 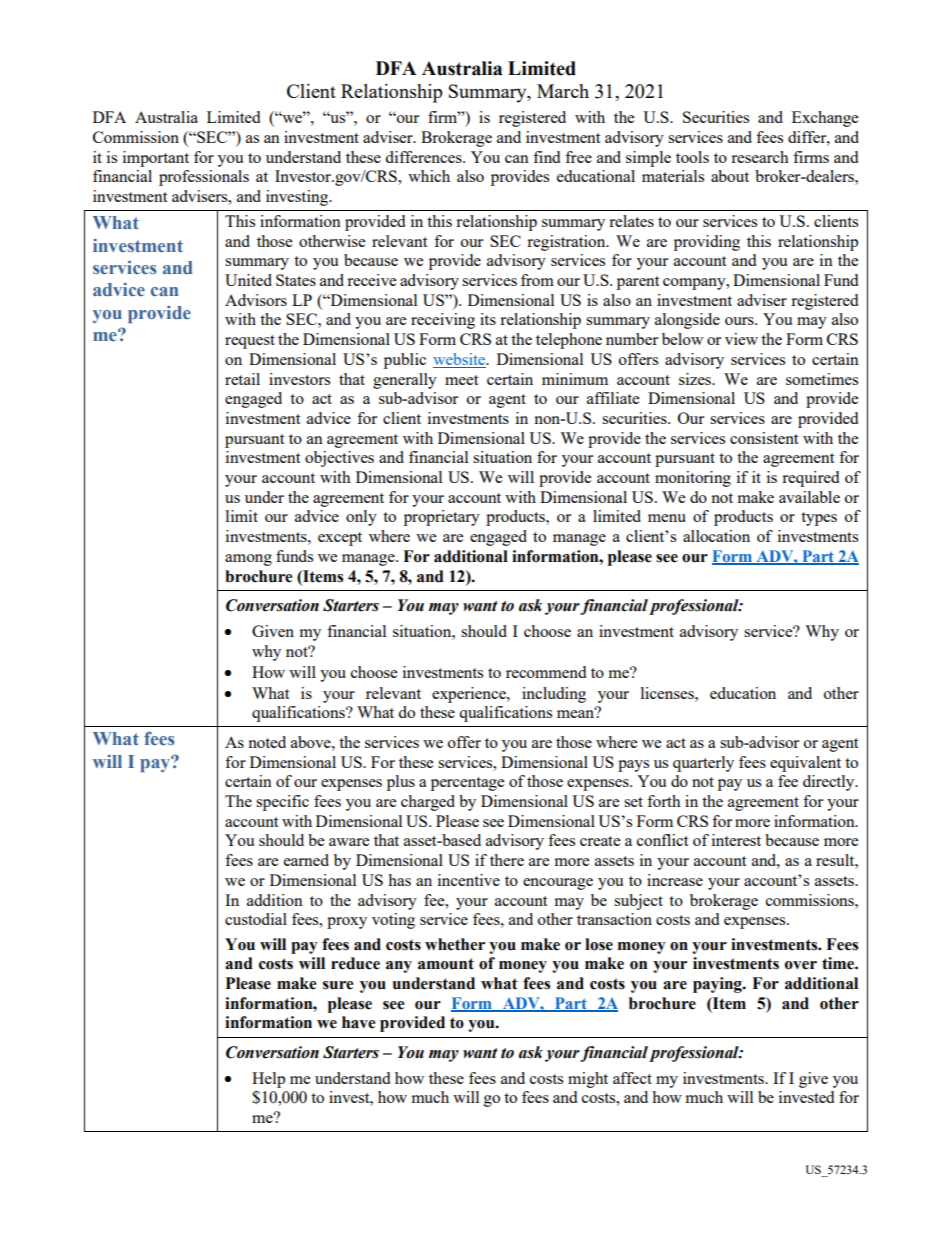 I want to click on percentage, so click(x=467, y=784).
